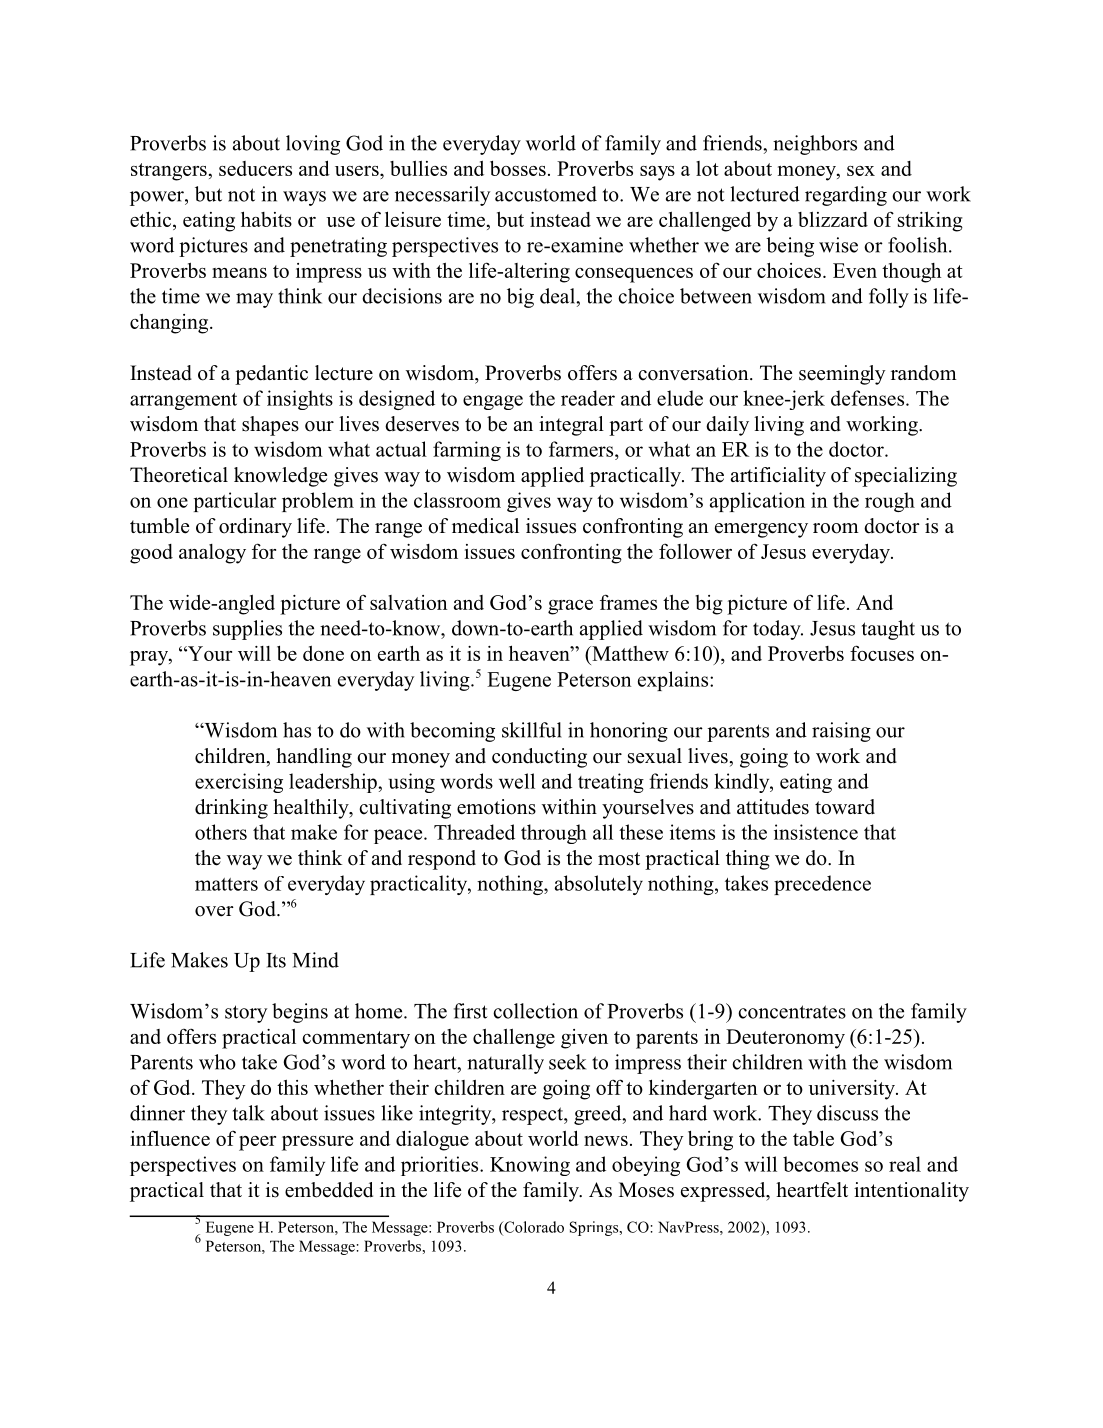 The image size is (1103, 1428). What do you see at coordinates (535, 1011) in the document?
I see `collection` at bounding box center [535, 1011].
